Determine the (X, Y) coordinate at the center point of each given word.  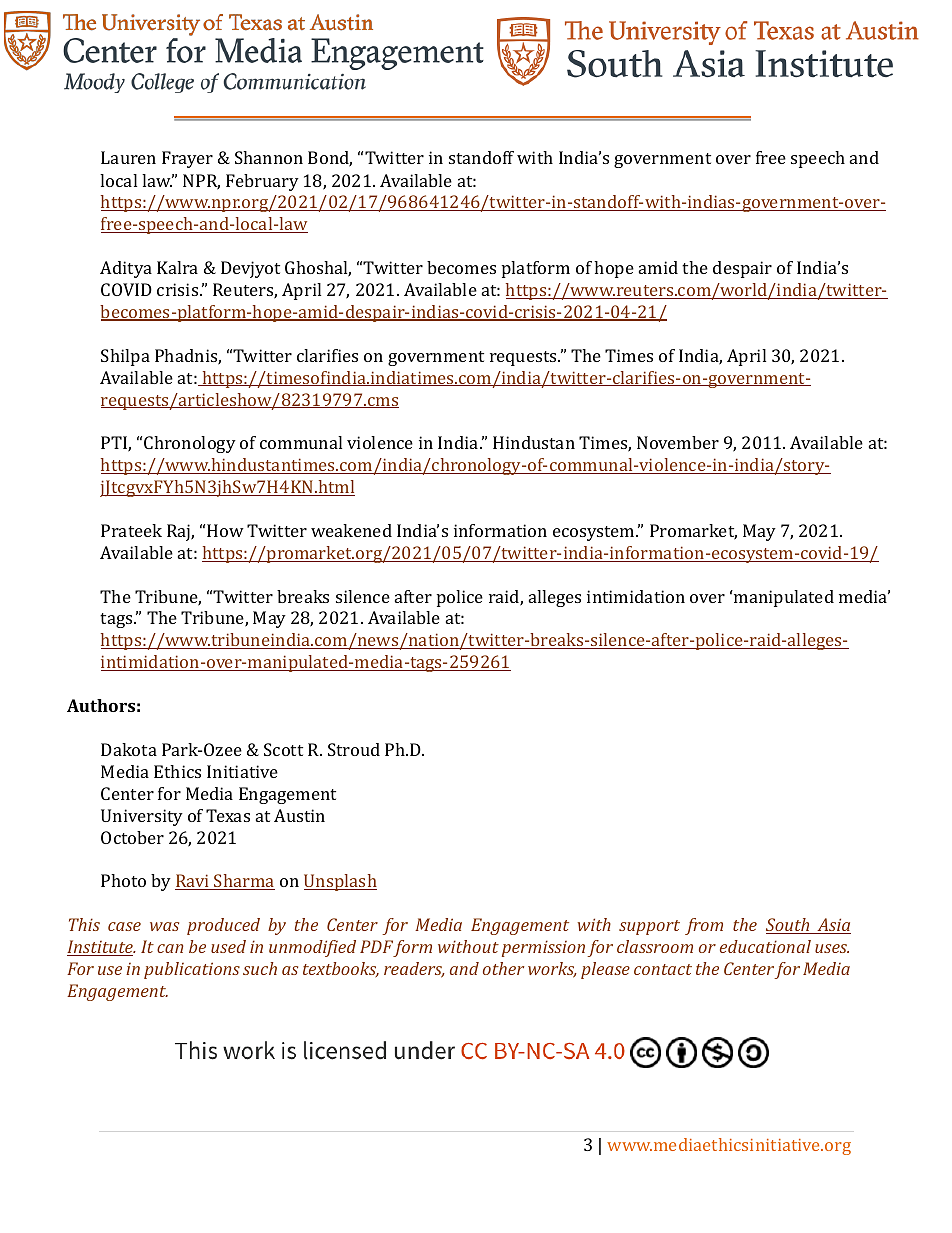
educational (765, 946)
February (262, 182)
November (678, 442)
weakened (351, 530)
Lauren (128, 157)
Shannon (269, 157)
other (503, 968)
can (170, 948)
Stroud (354, 749)
